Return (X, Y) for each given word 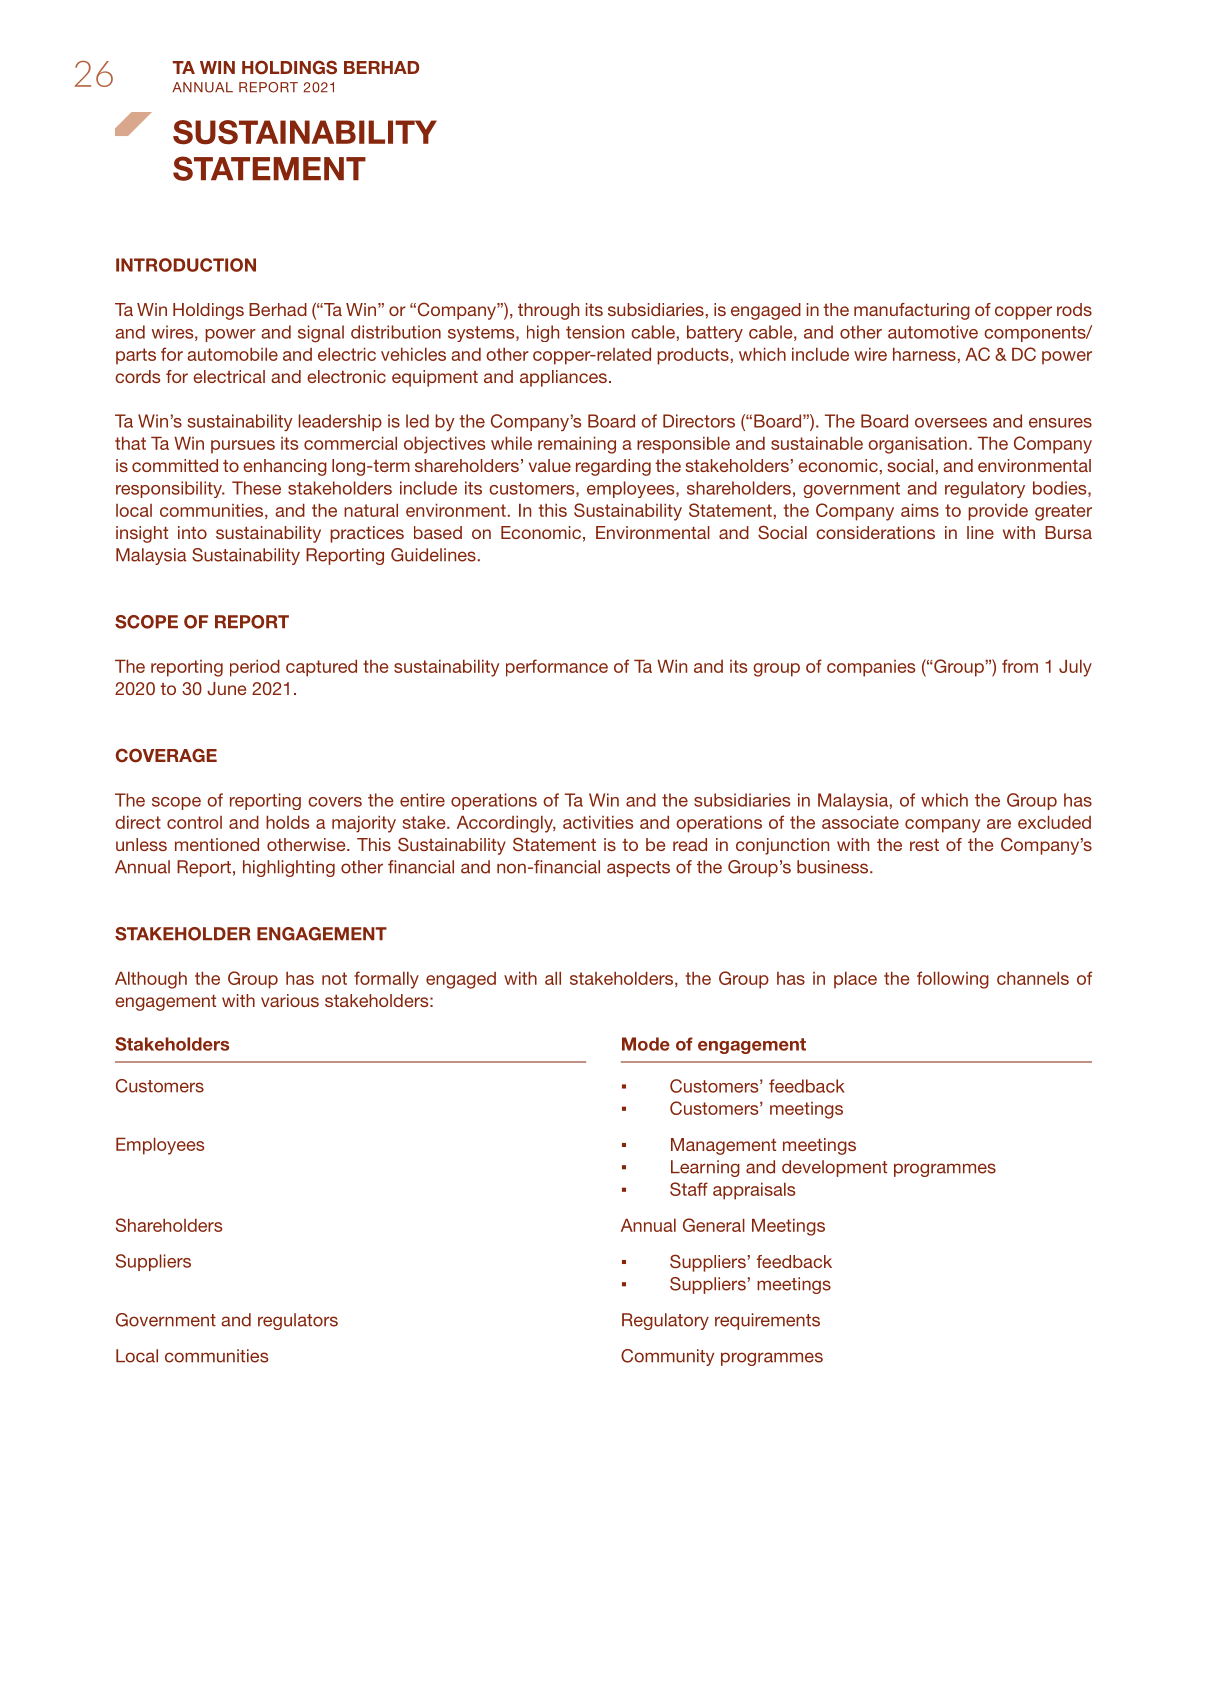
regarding (613, 467)
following (953, 980)
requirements (767, 1321)
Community (667, 1357)
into (192, 532)
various (290, 1000)
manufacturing (912, 311)
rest (924, 845)
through (548, 311)
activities (598, 822)
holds (287, 822)
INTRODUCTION (186, 265)
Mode (646, 1044)
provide (998, 512)
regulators (298, 1321)
